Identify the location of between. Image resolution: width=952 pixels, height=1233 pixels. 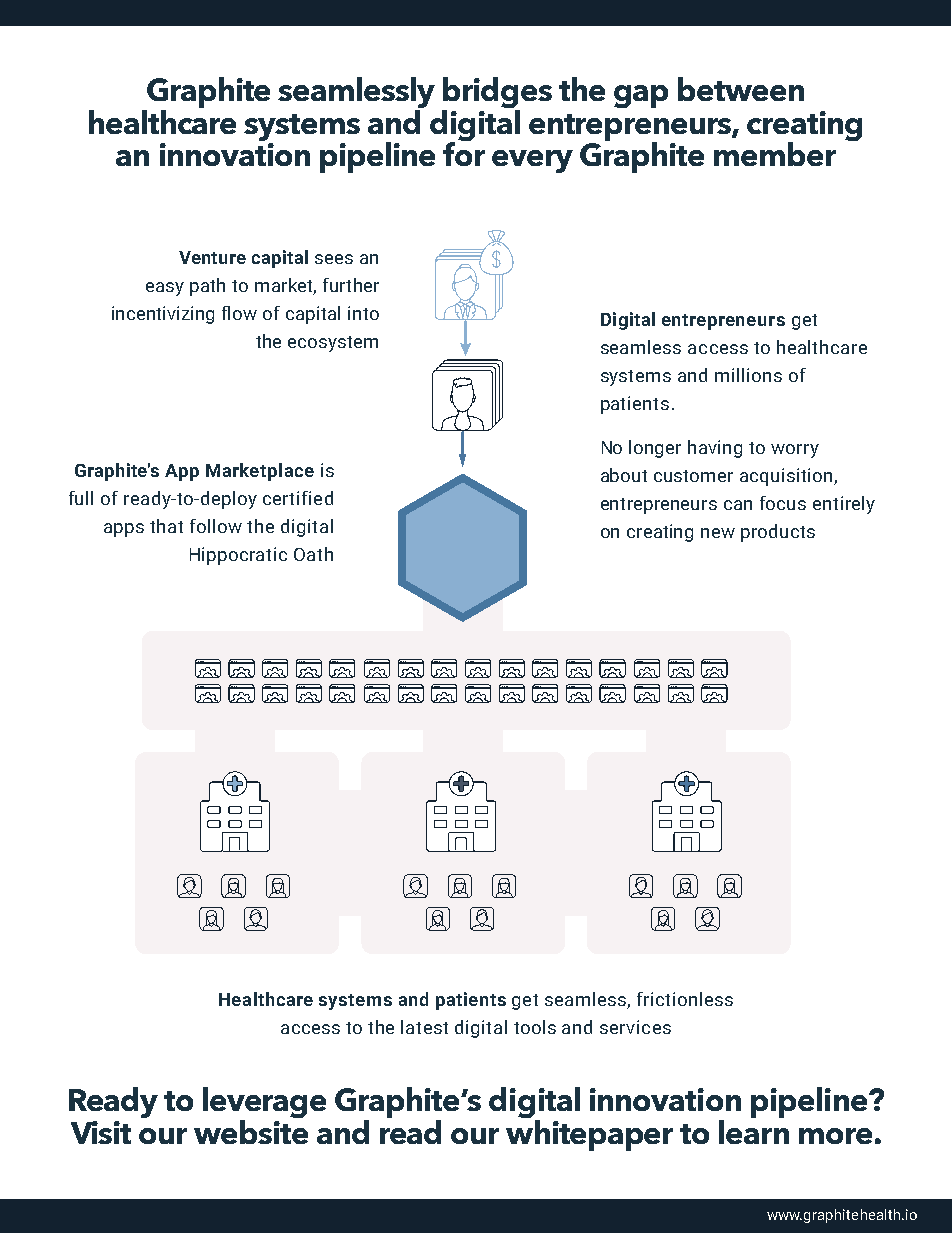
(741, 89).
